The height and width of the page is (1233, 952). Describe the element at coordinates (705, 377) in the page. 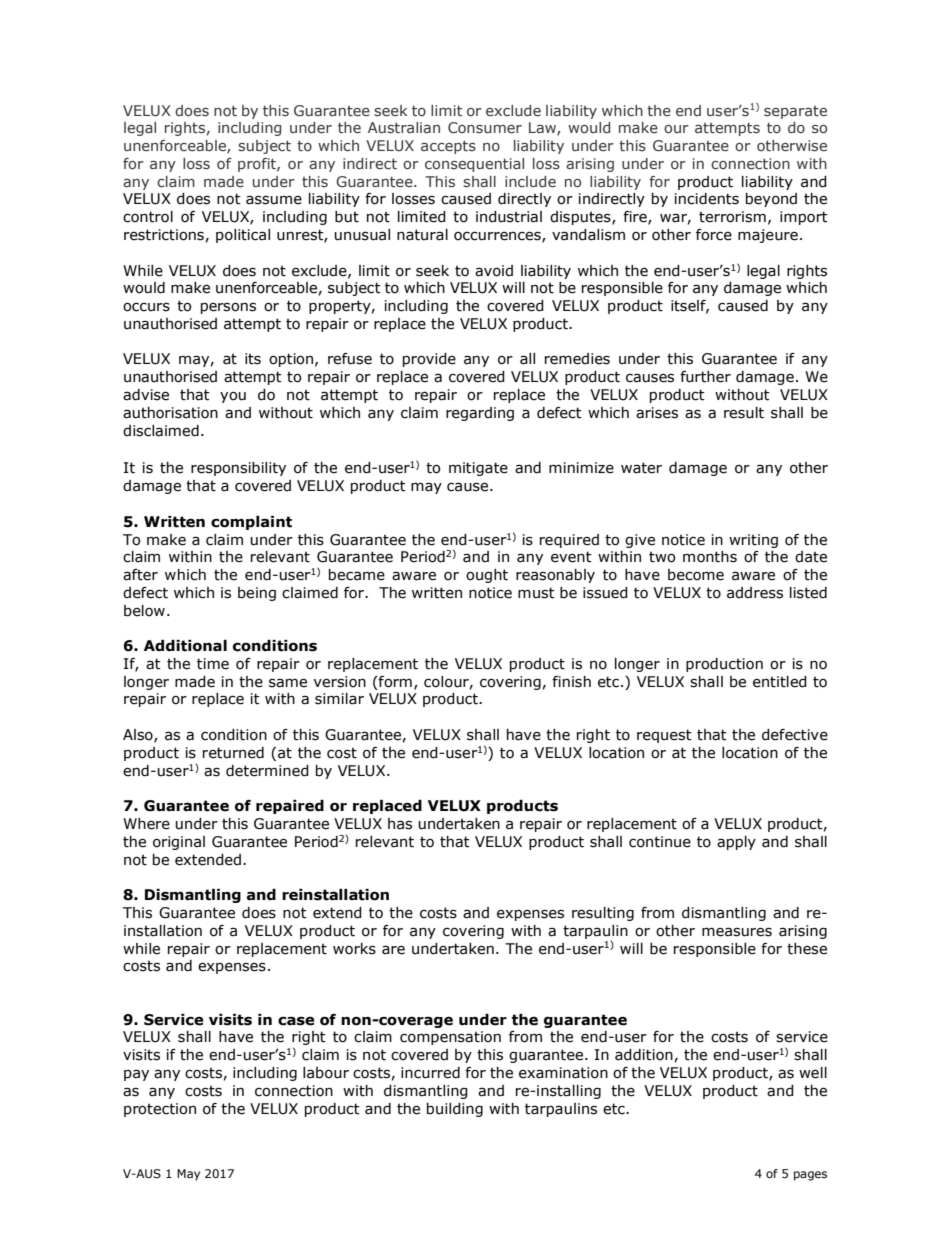

I see `further` at that location.
